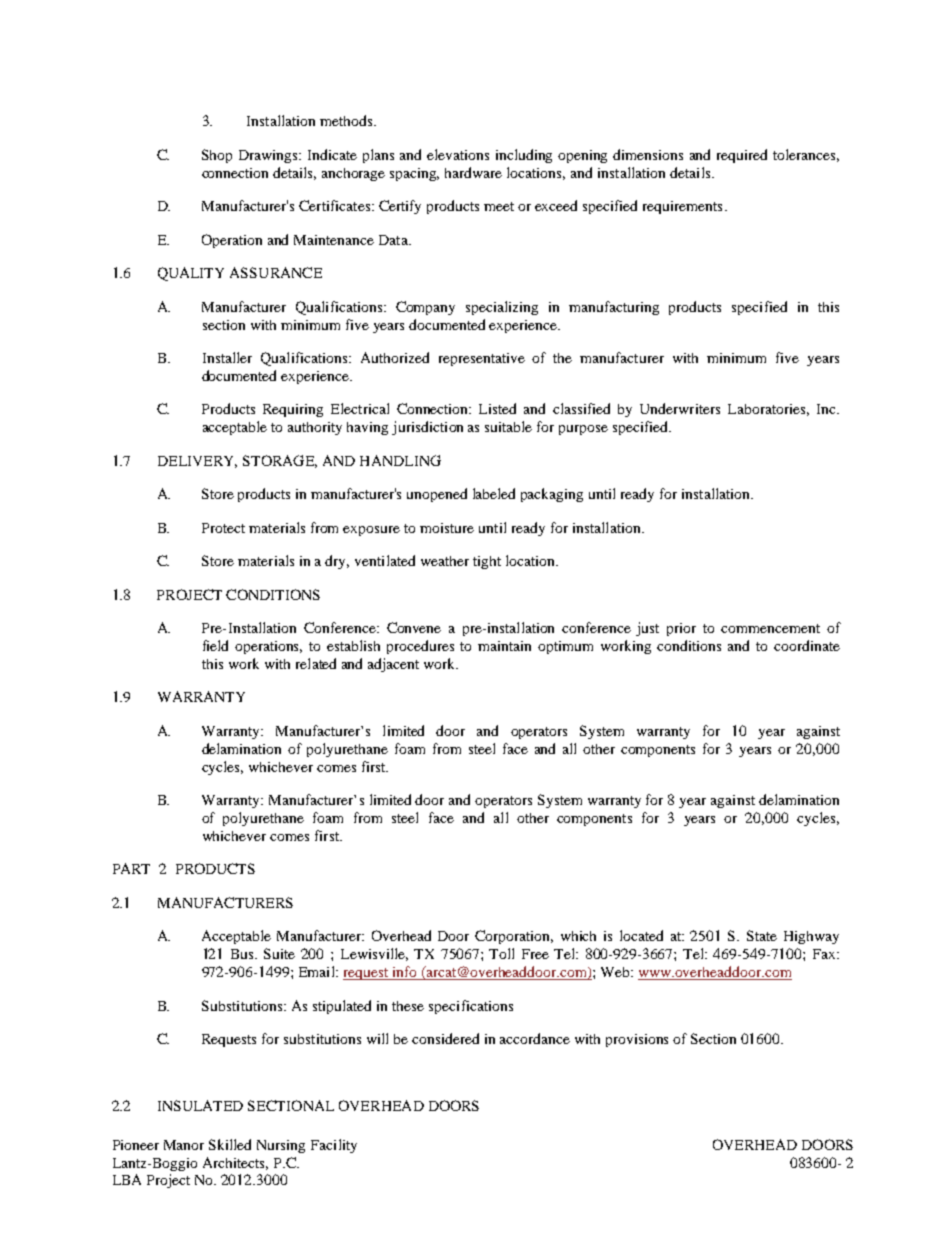 This screenshot has height=1233, width=952. What do you see at coordinates (770, 628) in the screenshot?
I see `commencement` at bounding box center [770, 628].
